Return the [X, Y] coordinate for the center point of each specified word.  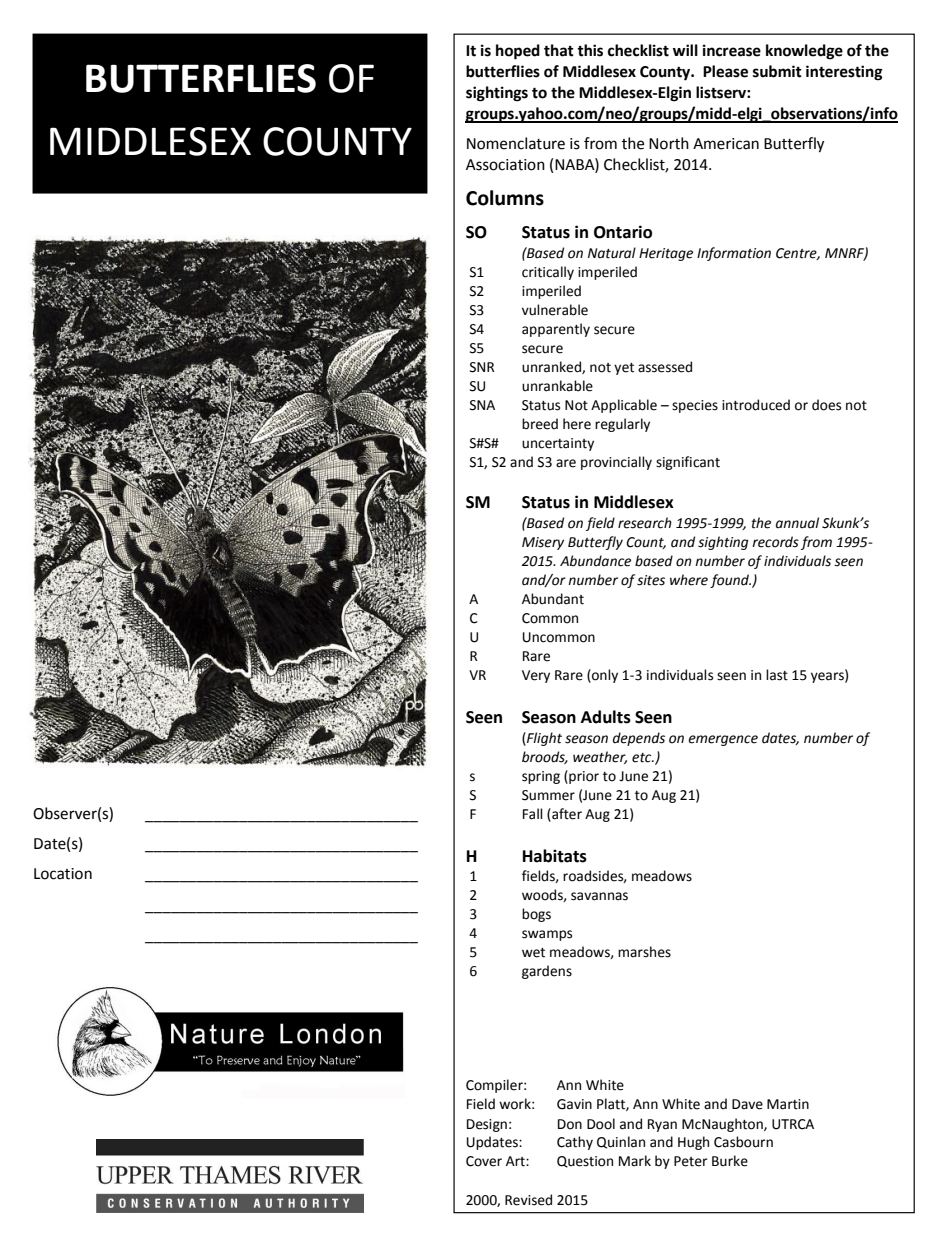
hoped [518, 52]
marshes [644, 952]
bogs [536, 915]
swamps [547, 935]
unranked [552, 367]
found [730, 581]
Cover [484, 1161]
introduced [756, 405]
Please [725, 71]
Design [487, 1125]
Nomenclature [516, 143]
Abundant [553, 599]
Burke [730, 1161]
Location [63, 874]
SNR [482, 367]
